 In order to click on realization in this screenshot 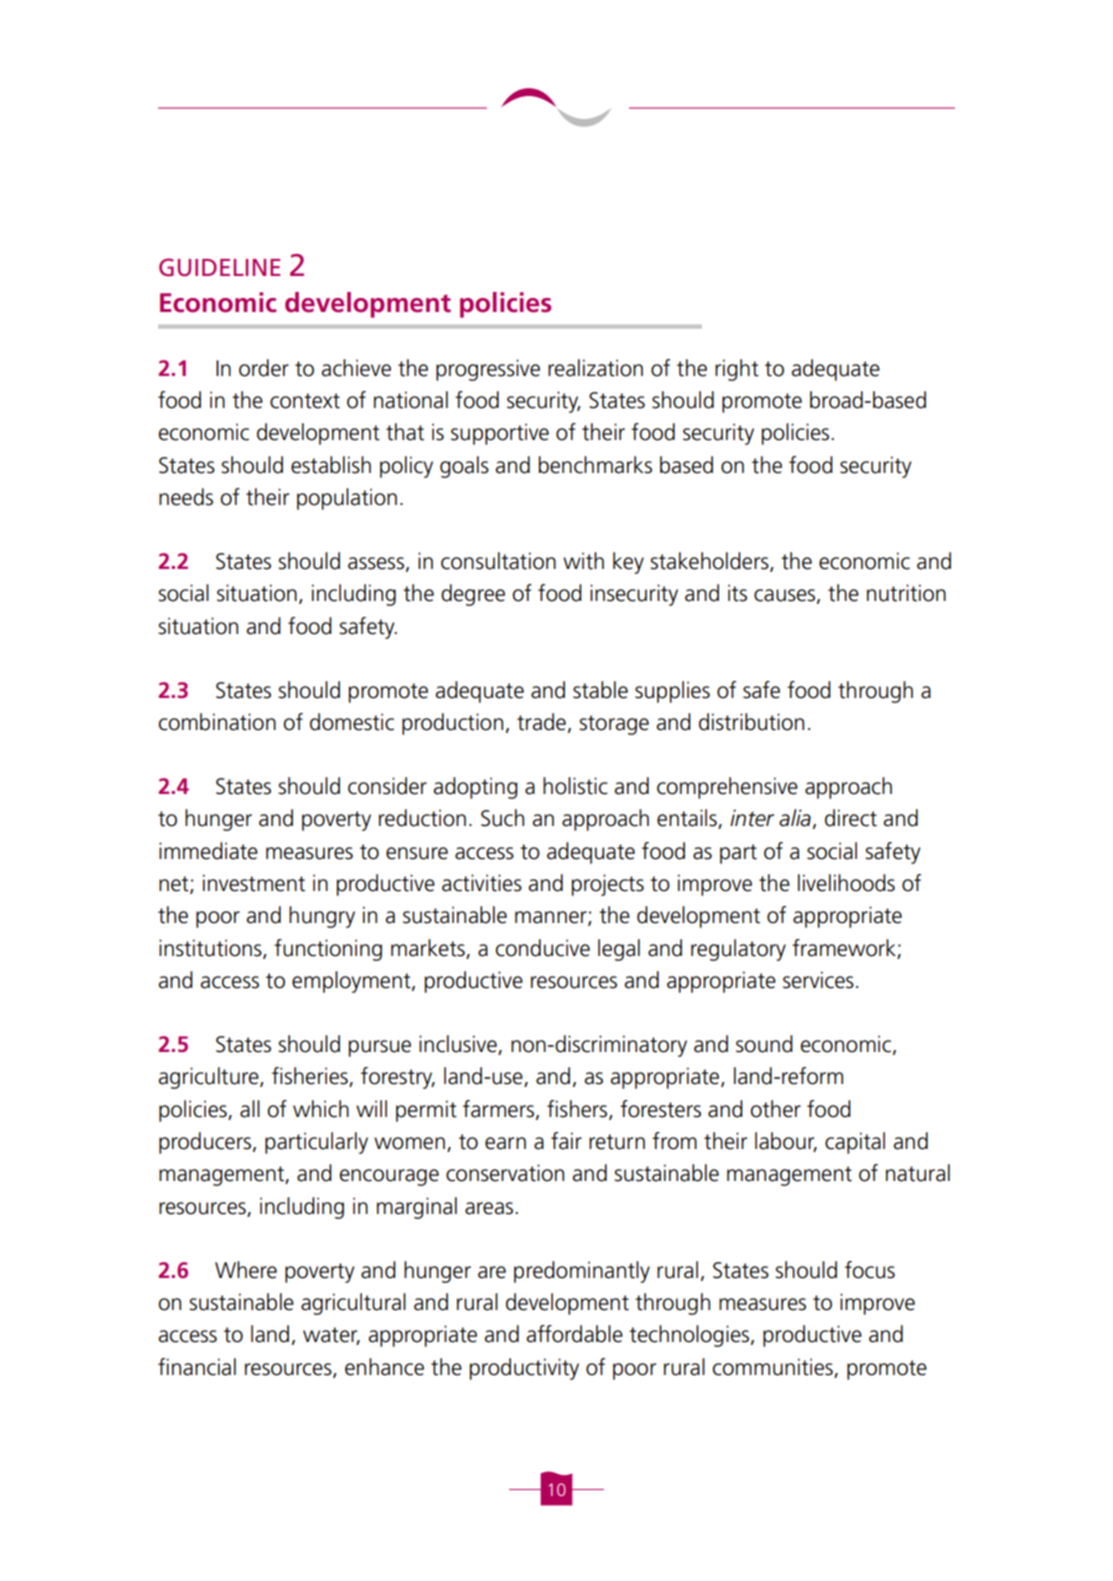, I will do `click(595, 368)`.
